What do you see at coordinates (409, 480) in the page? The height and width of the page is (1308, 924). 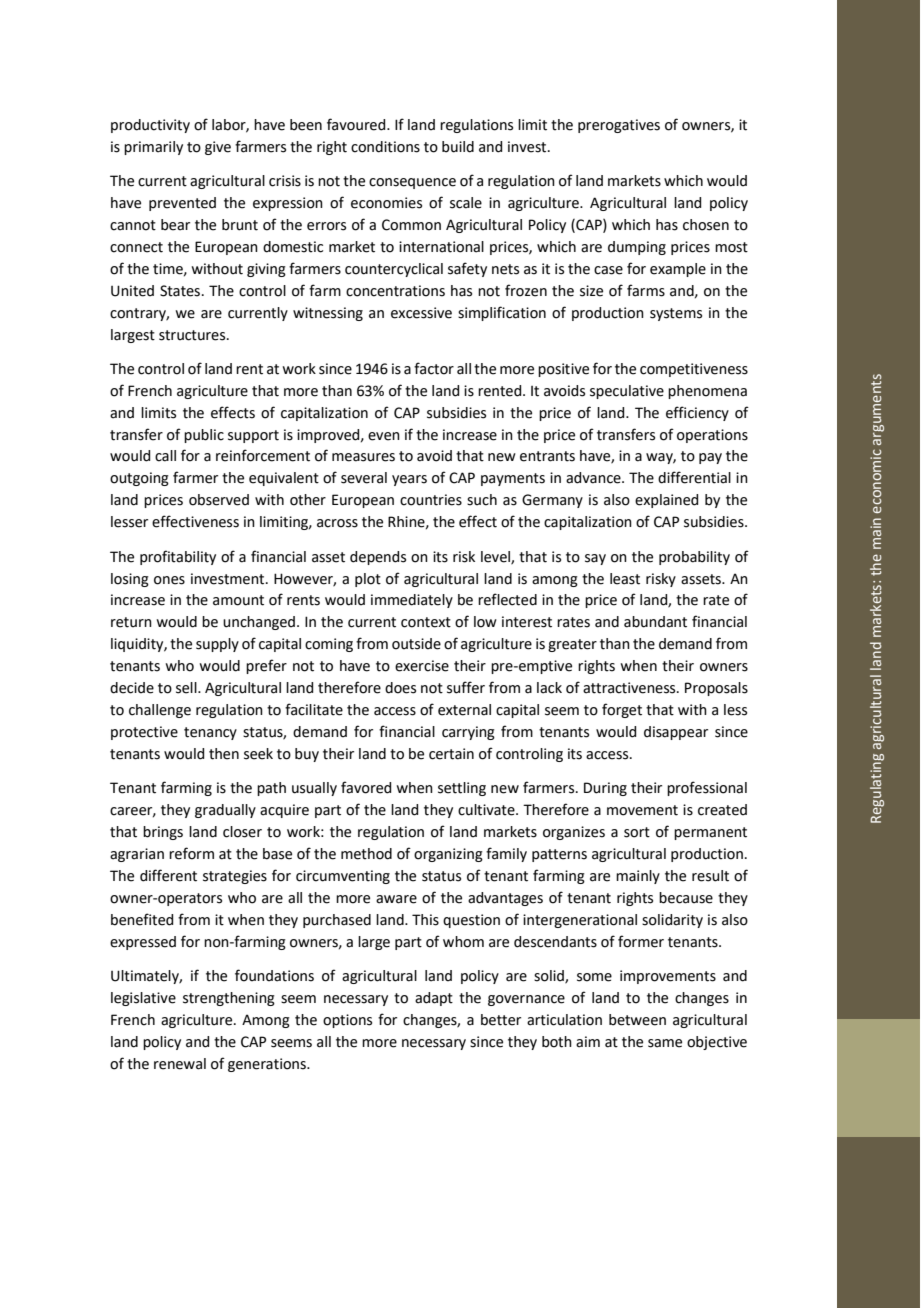 I see `years` at bounding box center [409, 480].
